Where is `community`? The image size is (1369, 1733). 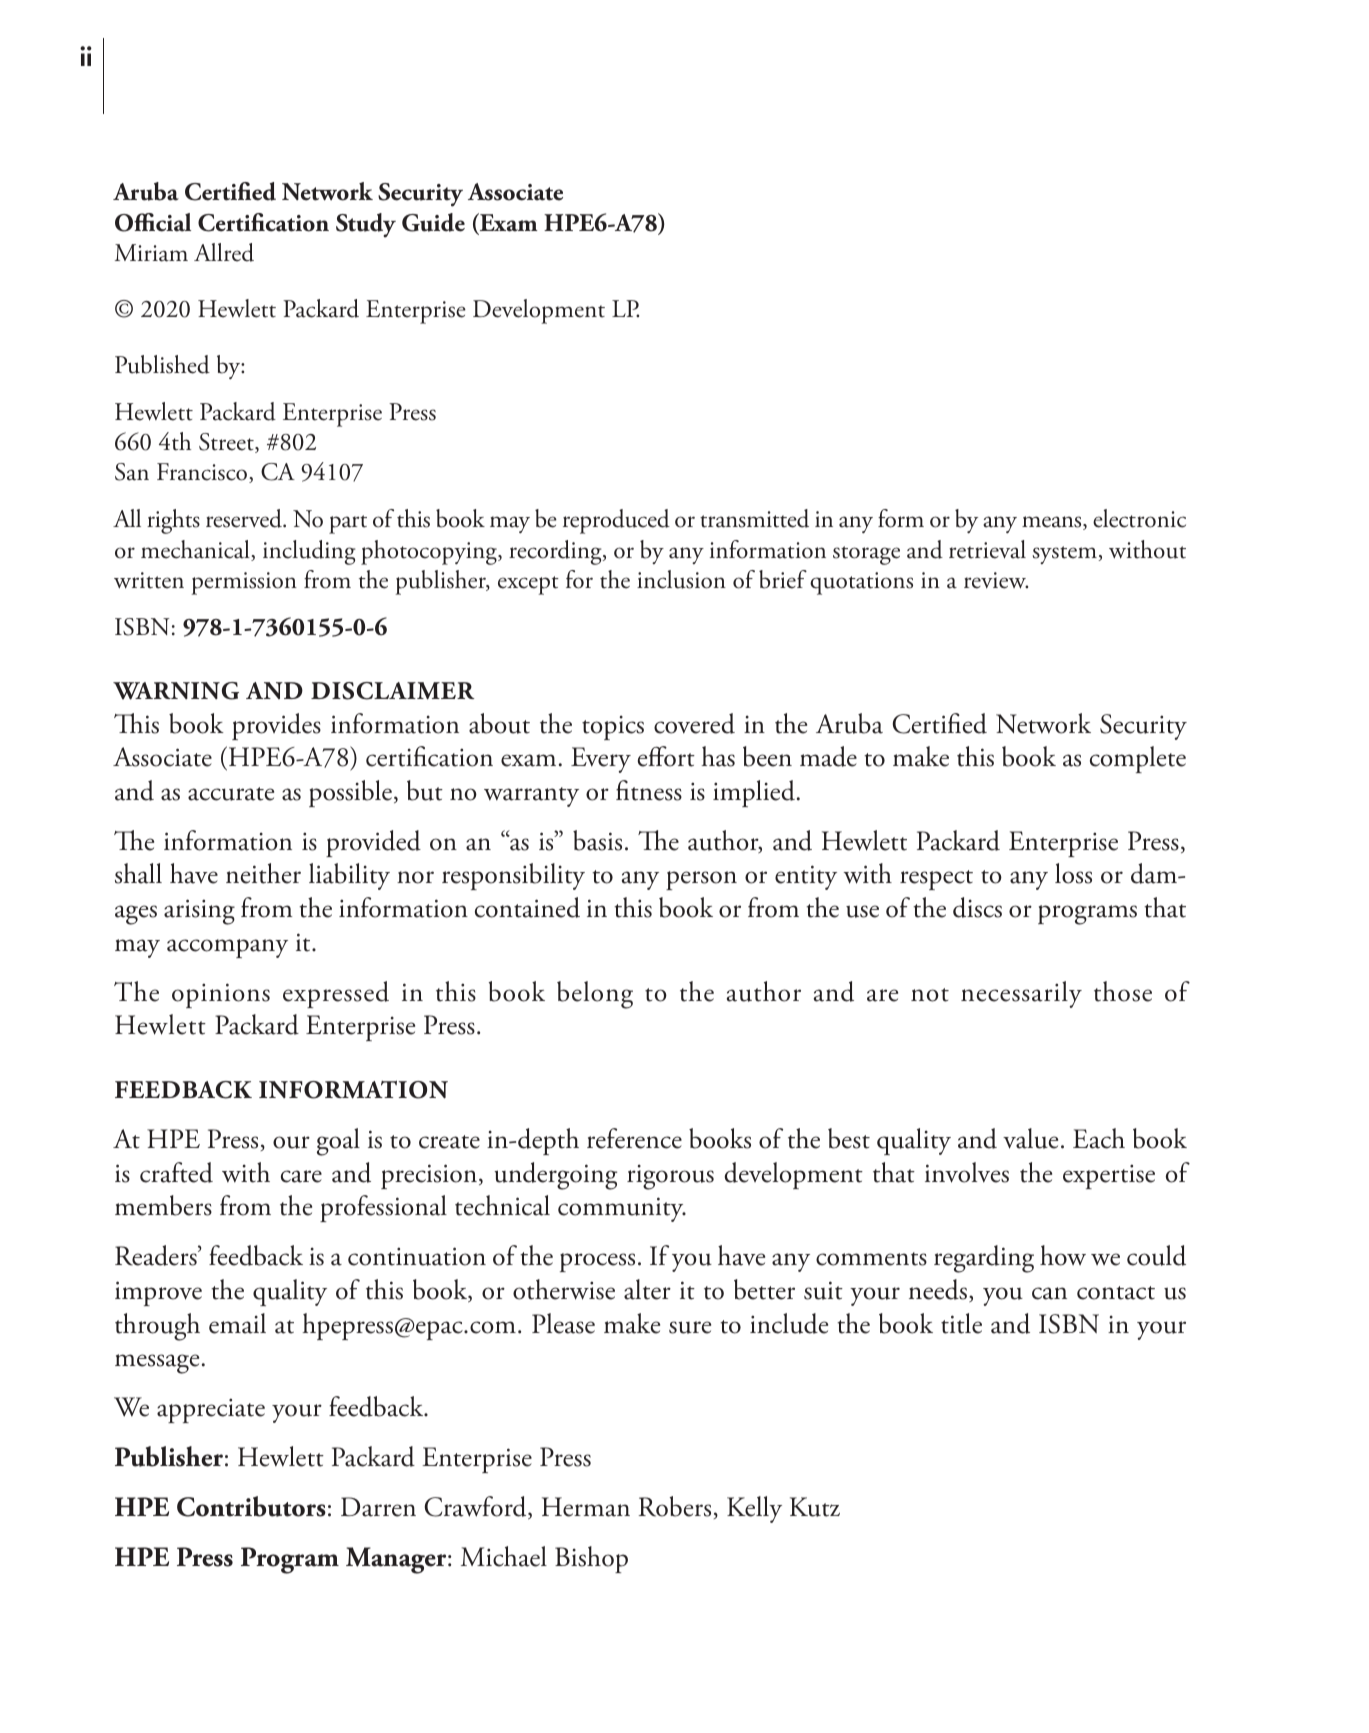 community is located at coordinates (622, 1209).
